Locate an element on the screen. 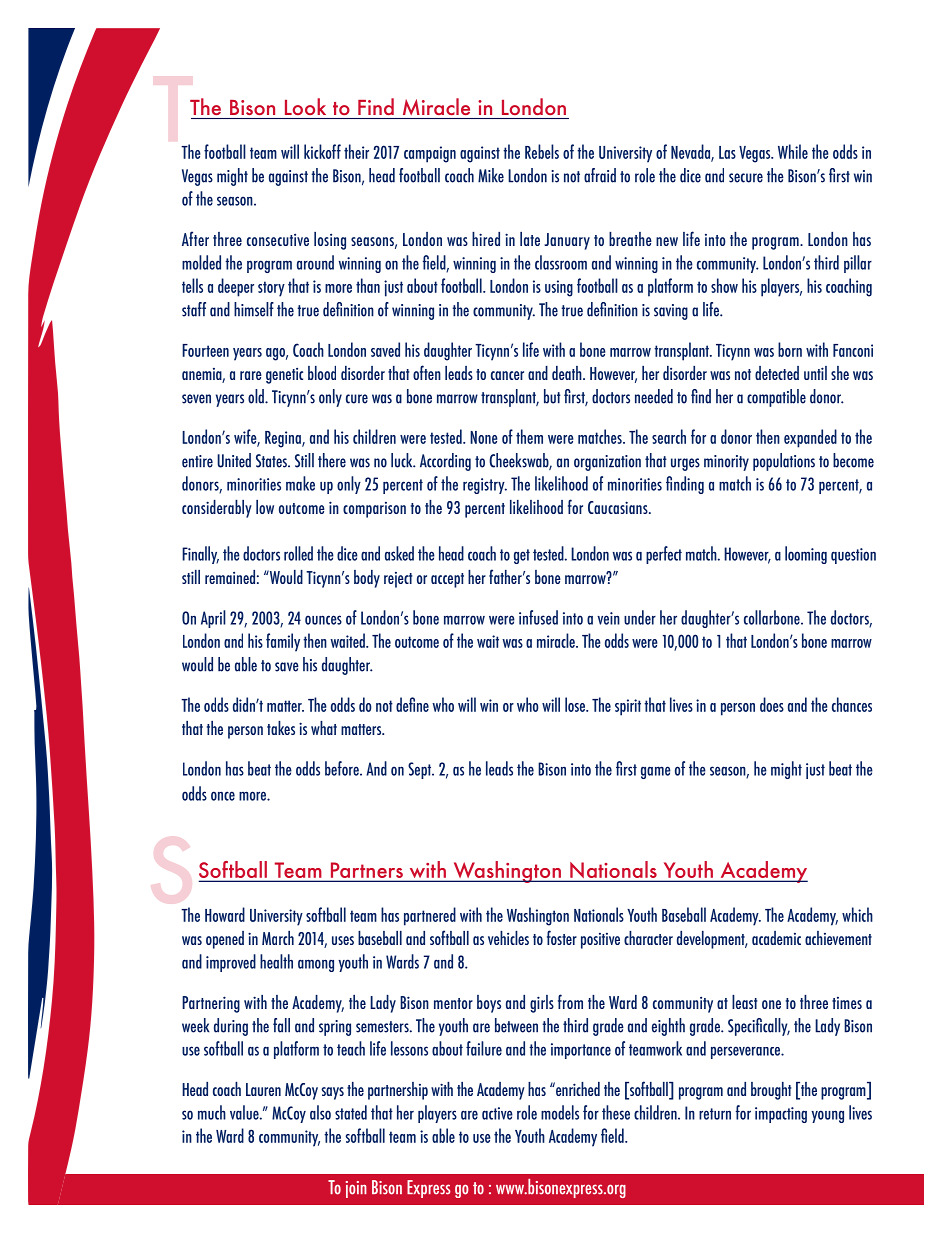 This screenshot has height=1233, width=952. impacting is located at coordinates (781, 1115).
